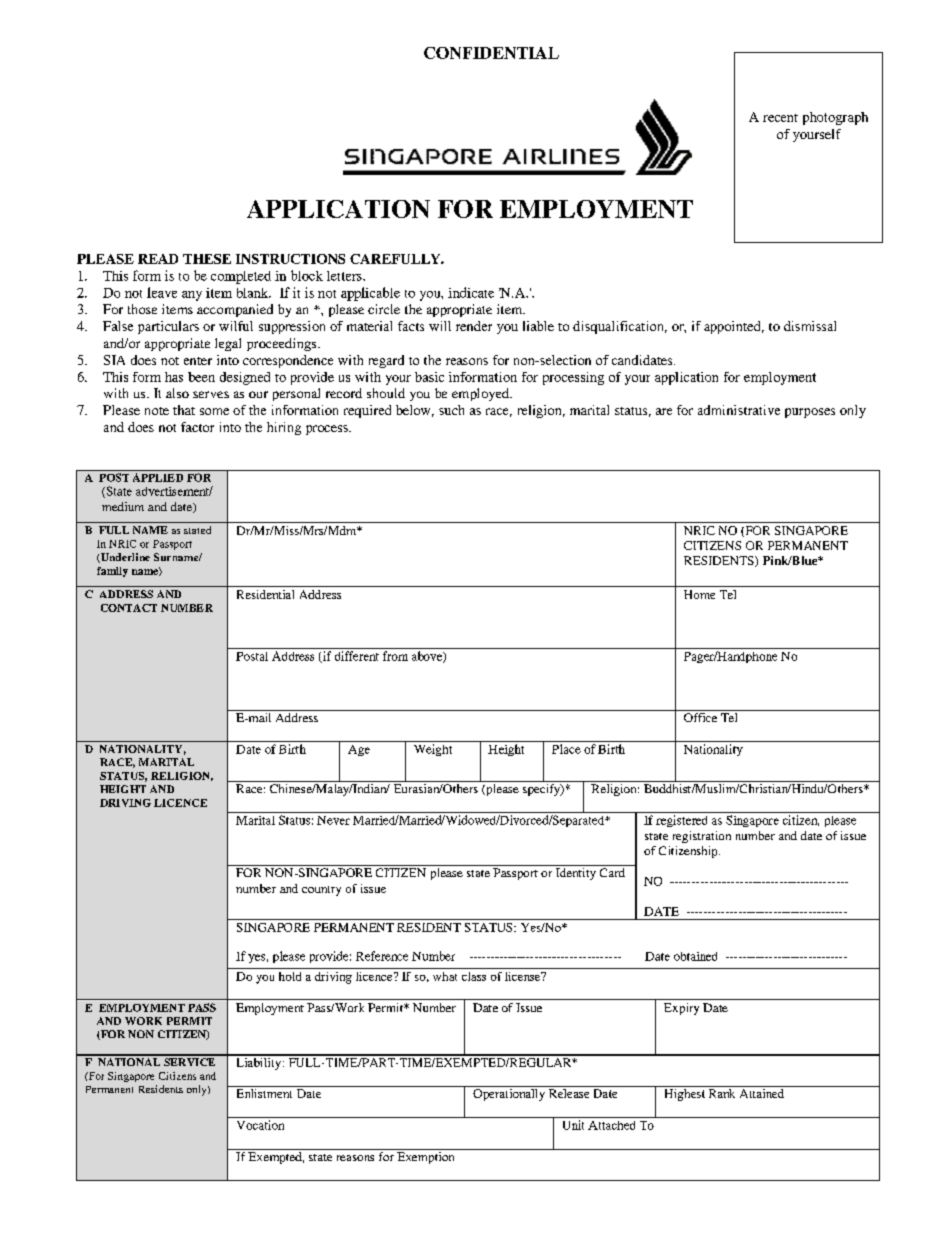 The image size is (952, 1233). I want to click on registration, so click(702, 837).
